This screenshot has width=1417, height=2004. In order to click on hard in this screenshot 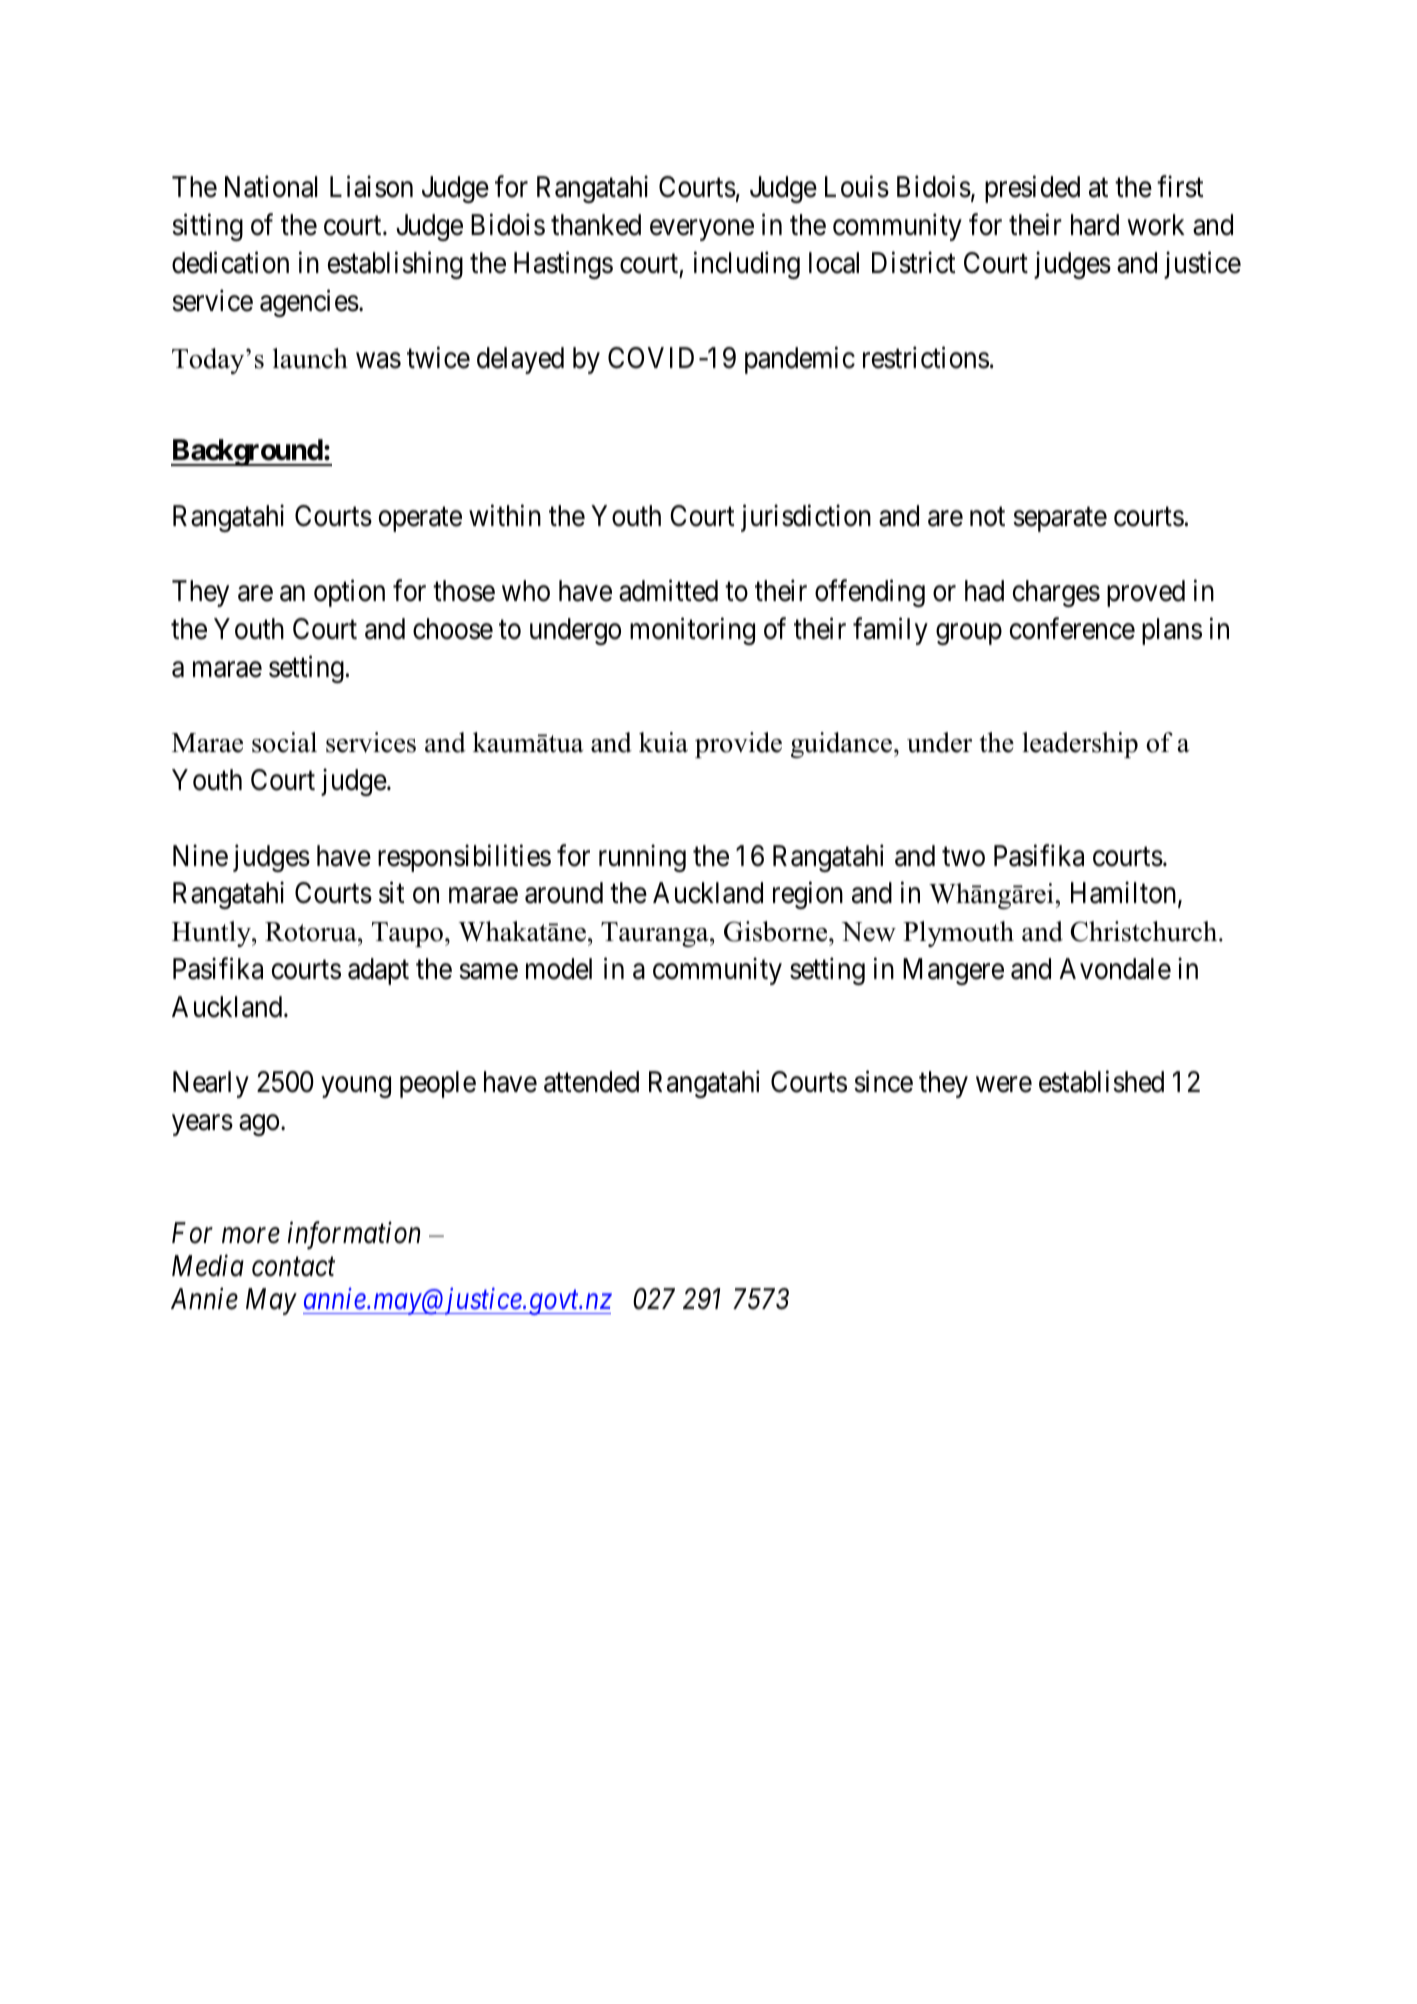, I will do `click(1095, 225)`.
